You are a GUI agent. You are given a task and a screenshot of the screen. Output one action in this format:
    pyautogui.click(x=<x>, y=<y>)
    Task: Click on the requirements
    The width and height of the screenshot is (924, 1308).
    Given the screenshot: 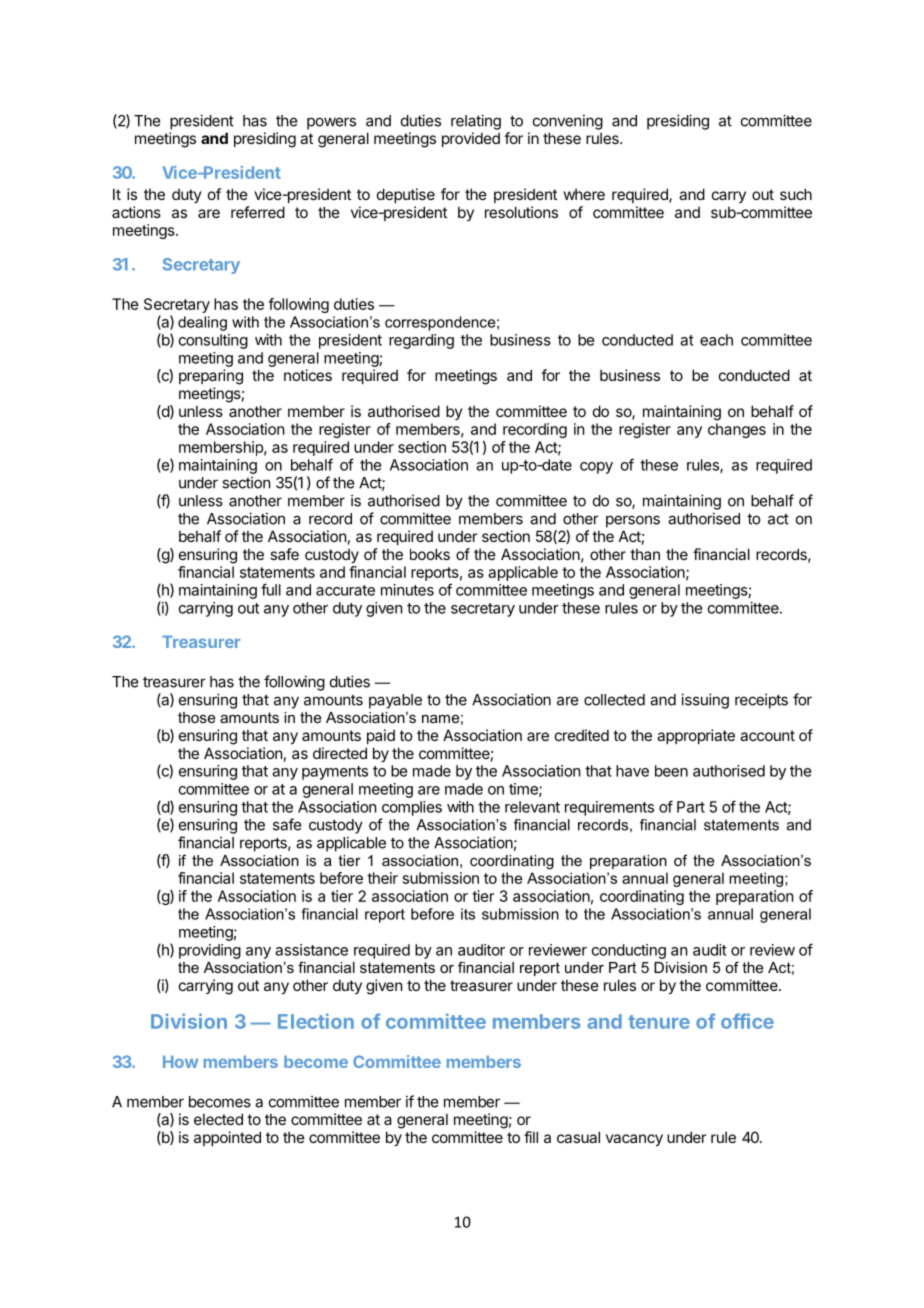 What is the action you would take?
    pyautogui.click(x=609, y=808)
